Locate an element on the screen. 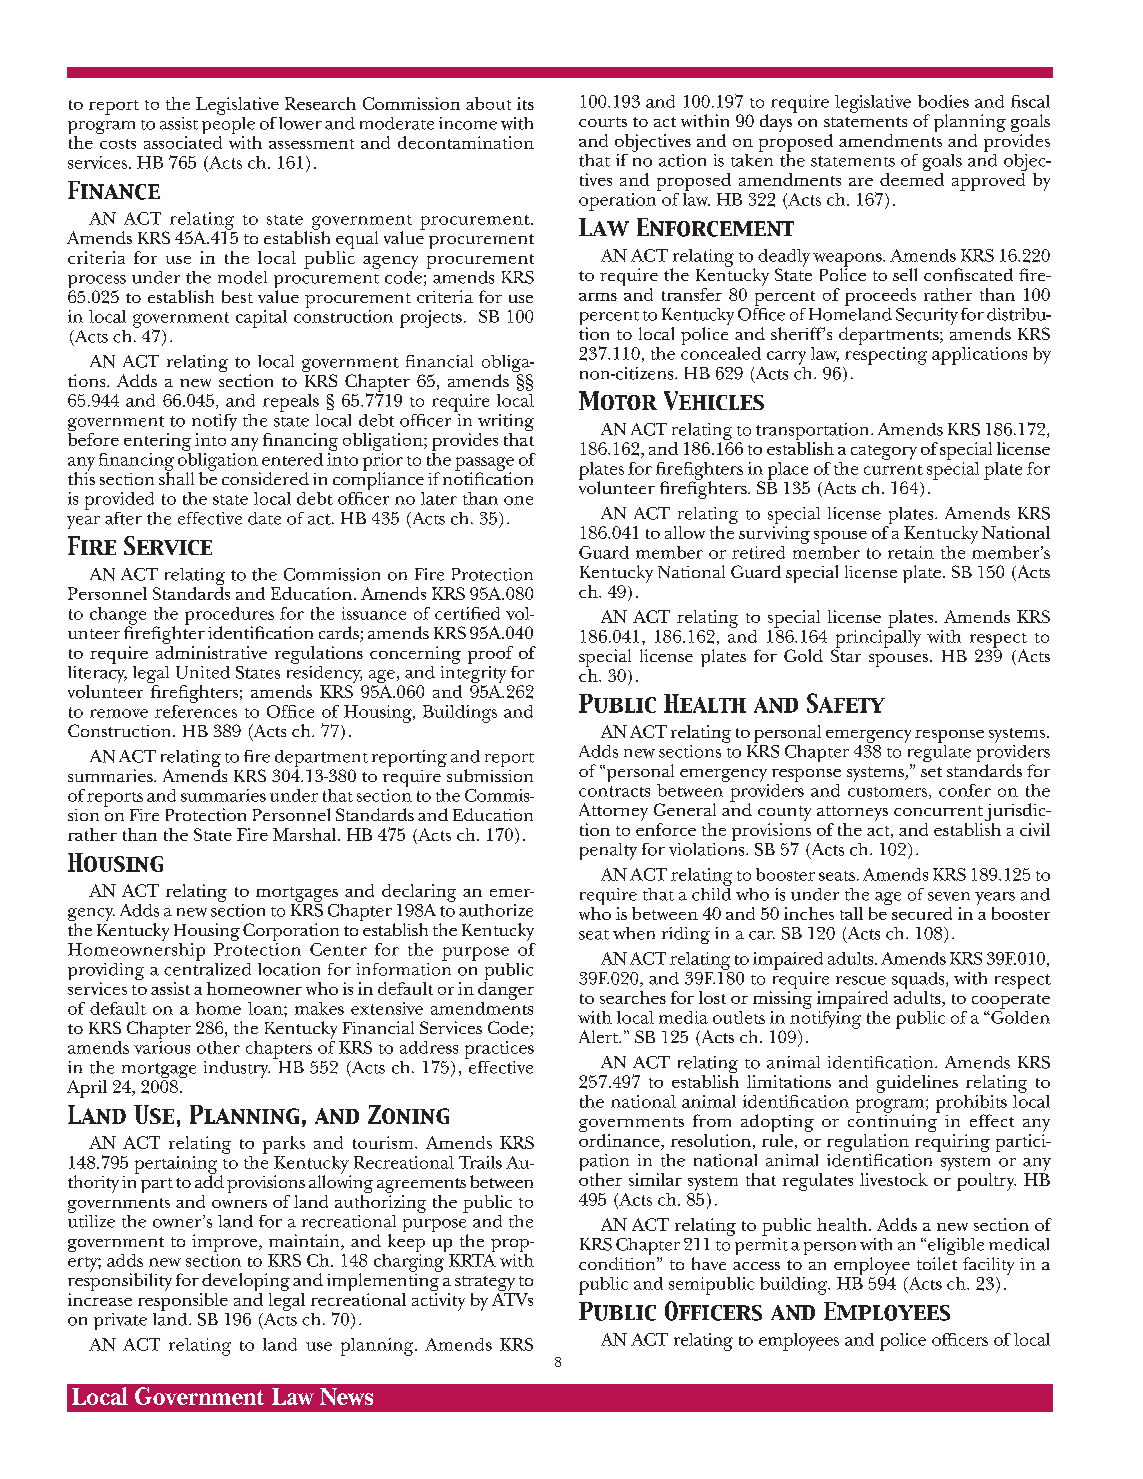 The image size is (1143, 1479). centralized is located at coordinates (207, 968).
